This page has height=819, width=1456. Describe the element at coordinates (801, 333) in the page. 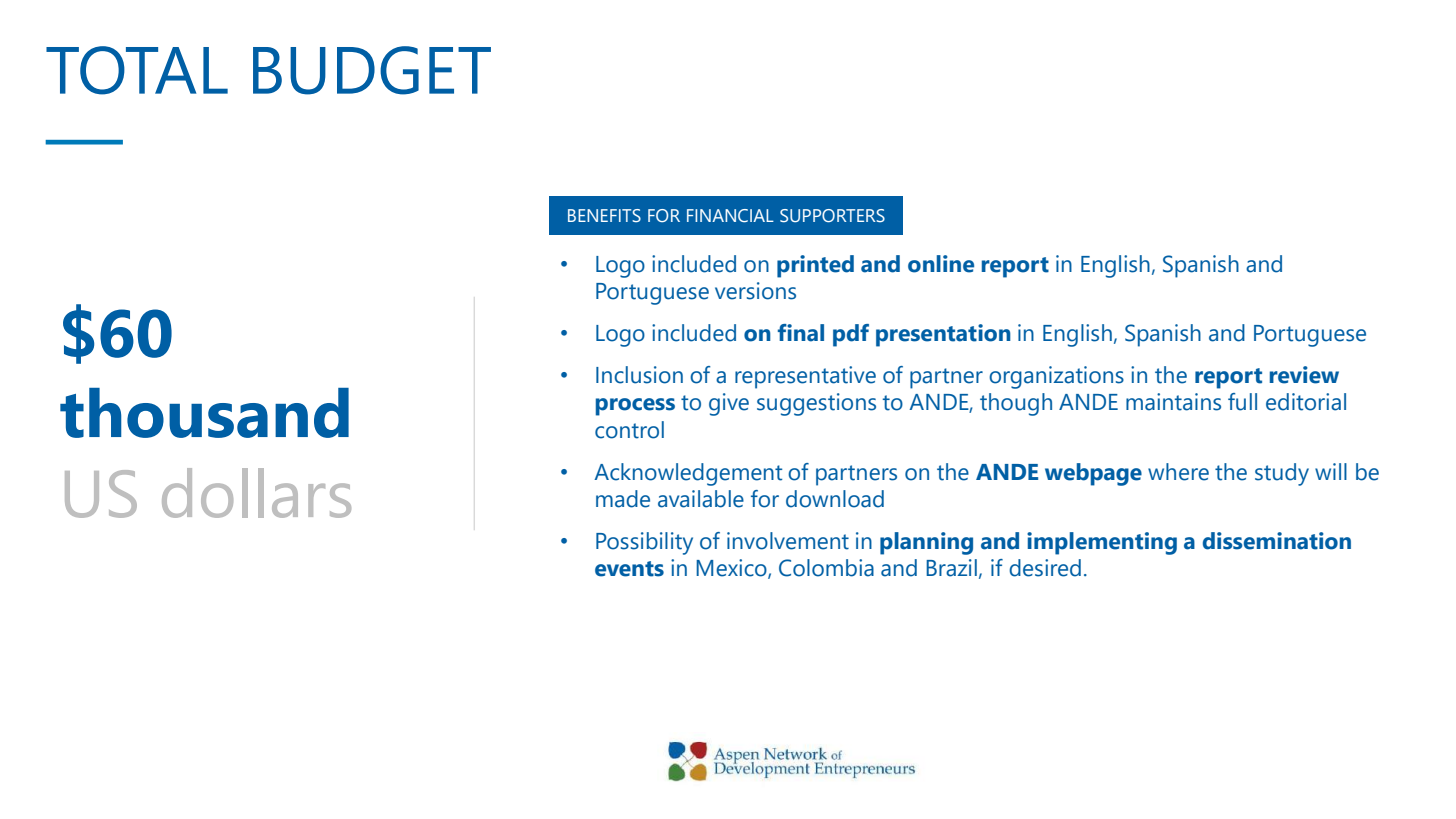

I see `final` at that location.
